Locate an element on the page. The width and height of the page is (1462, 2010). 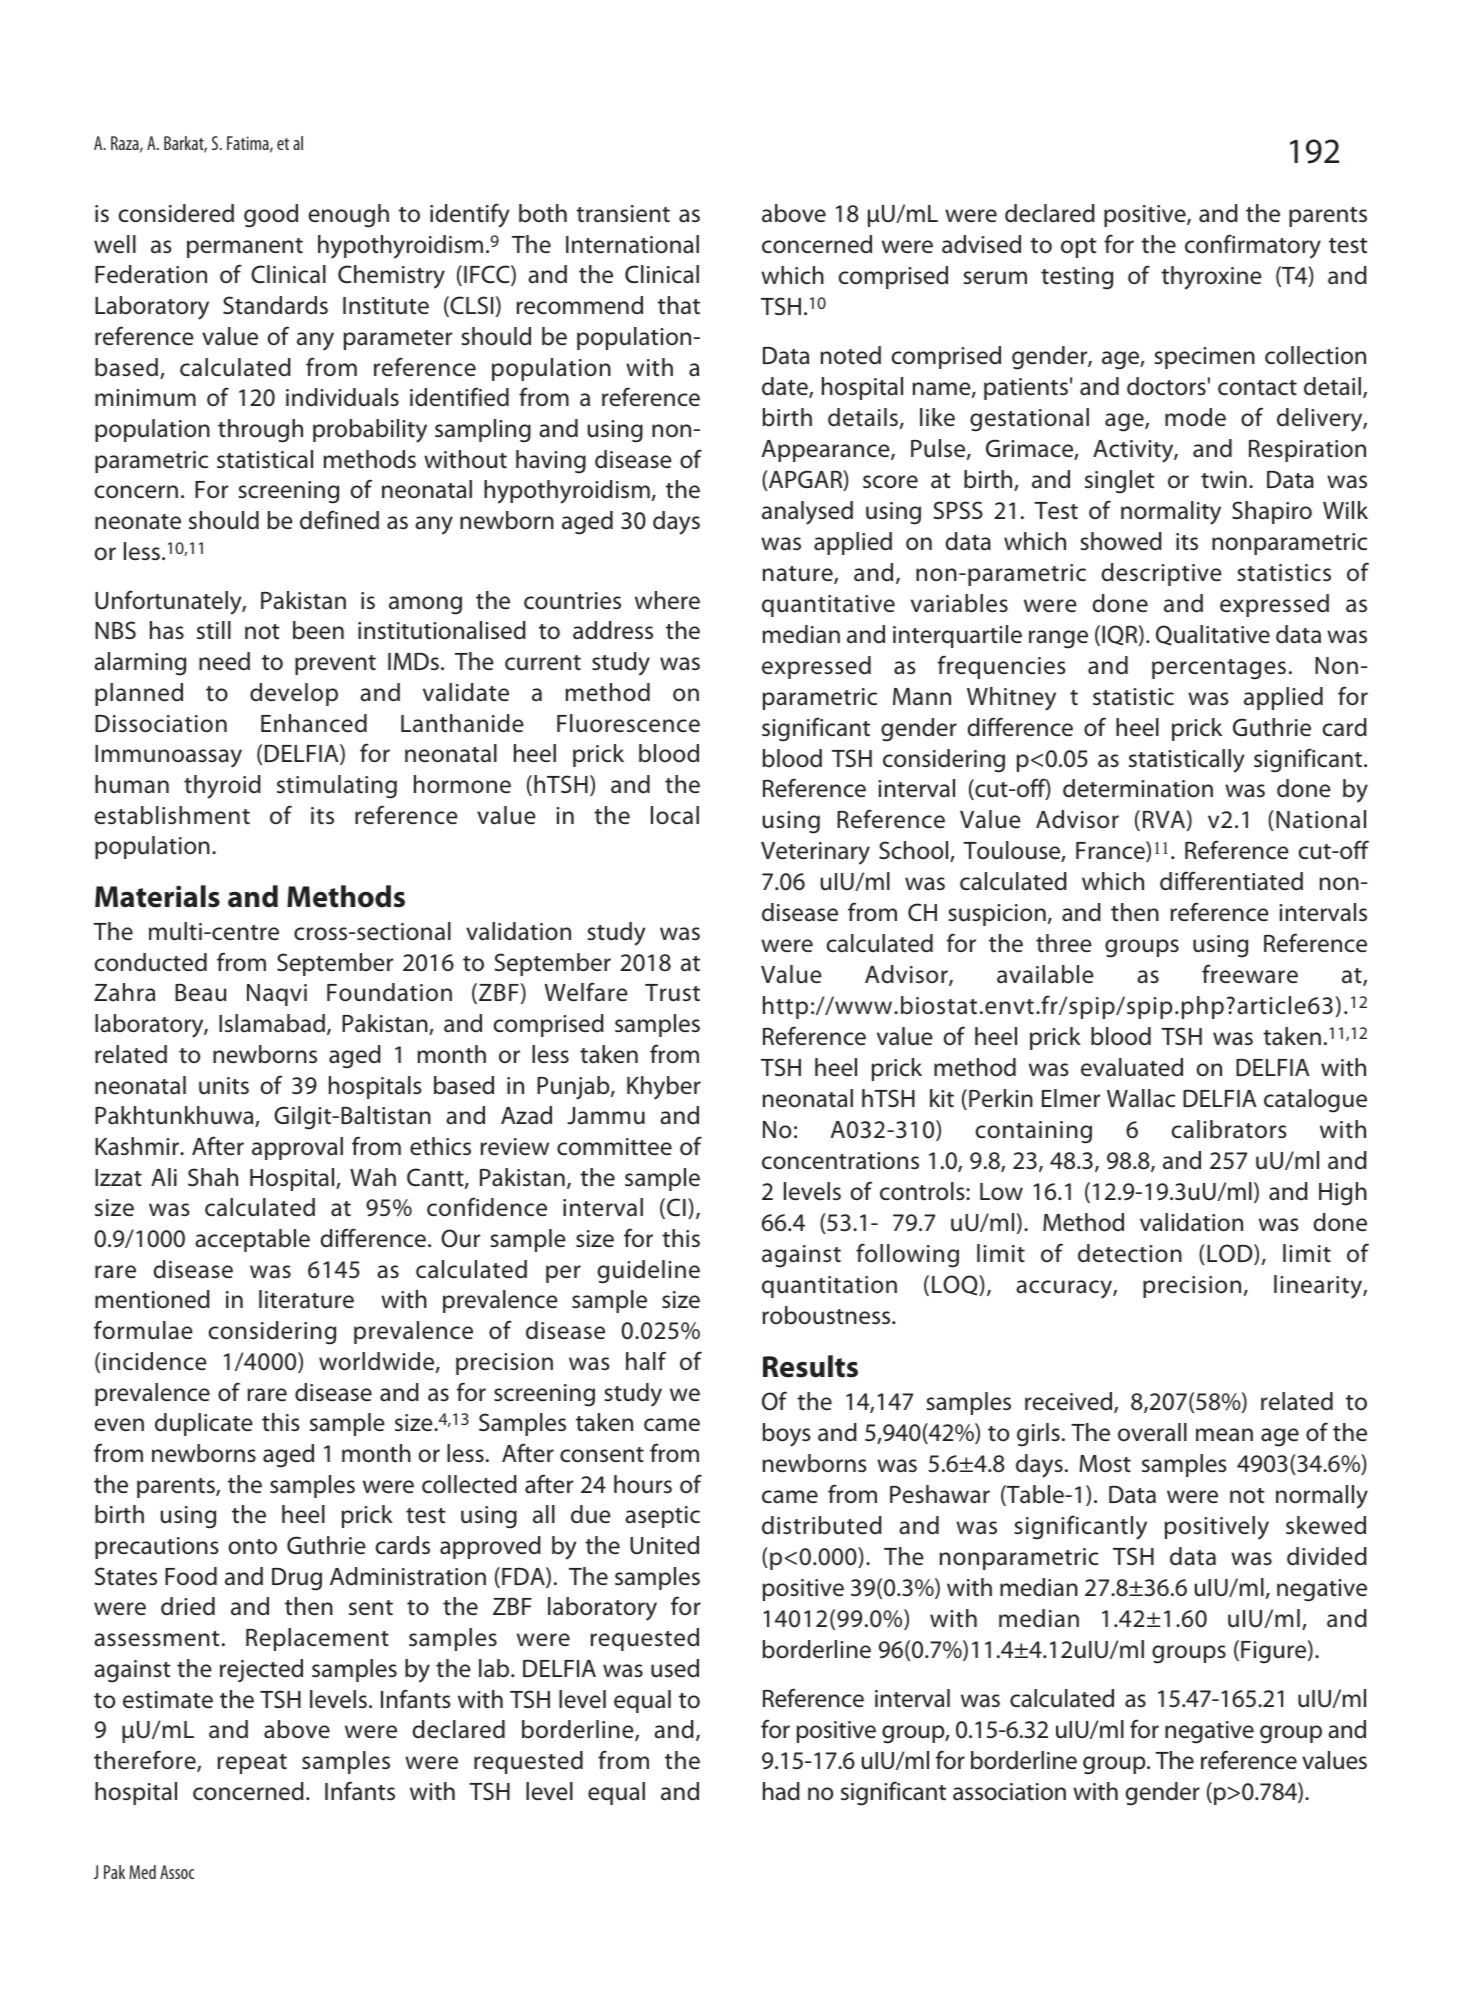
that is located at coordinates (679, 305).
